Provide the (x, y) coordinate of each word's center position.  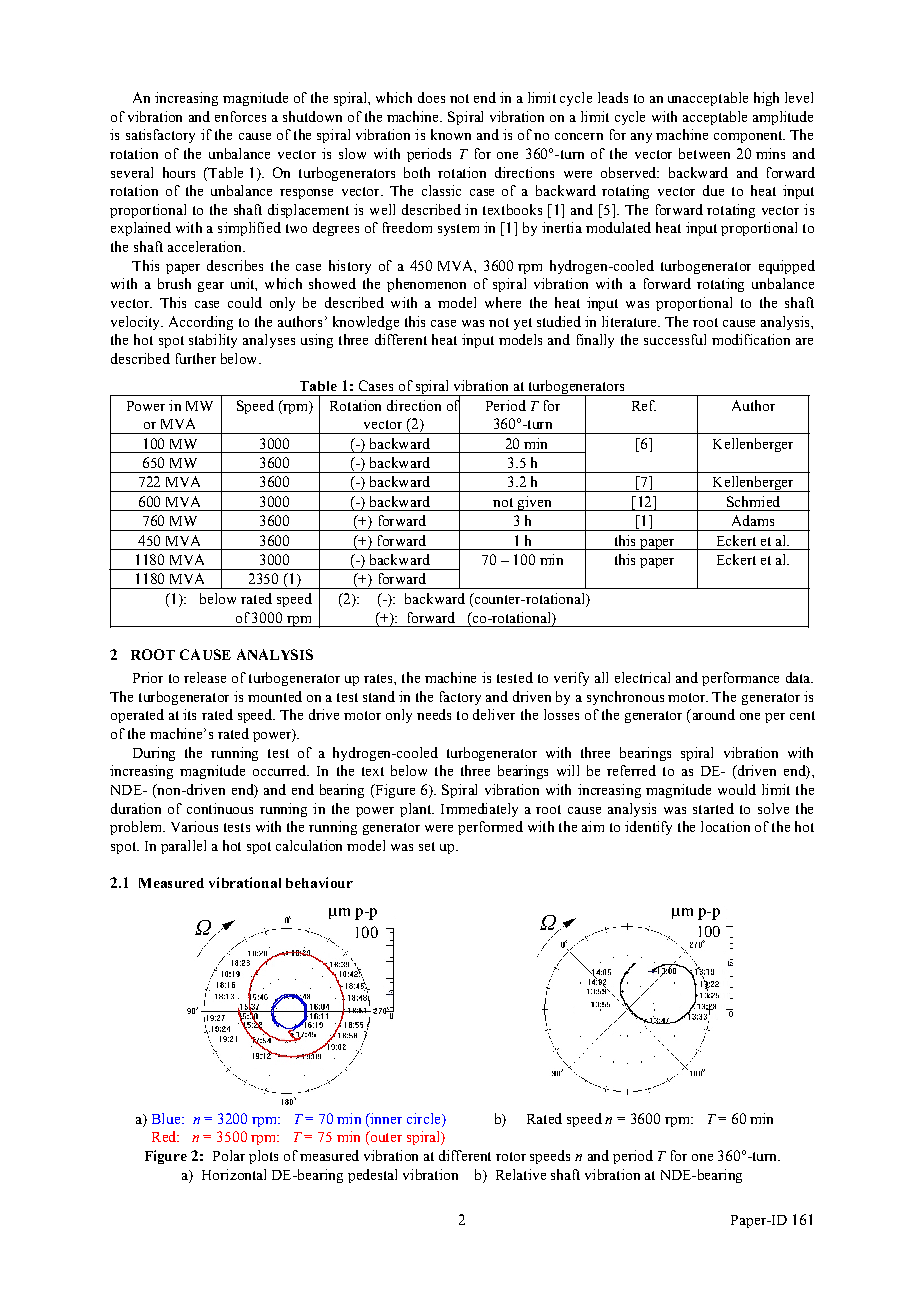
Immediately (479, 810)
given (534, 503)
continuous (220, 808)
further (196, 358)
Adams (753, 520)
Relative (521, 1174)
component (749, 137)
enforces (240, 116)
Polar (229, 1155)
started (713, 808)
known (451, 134)
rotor (511, 1156)
